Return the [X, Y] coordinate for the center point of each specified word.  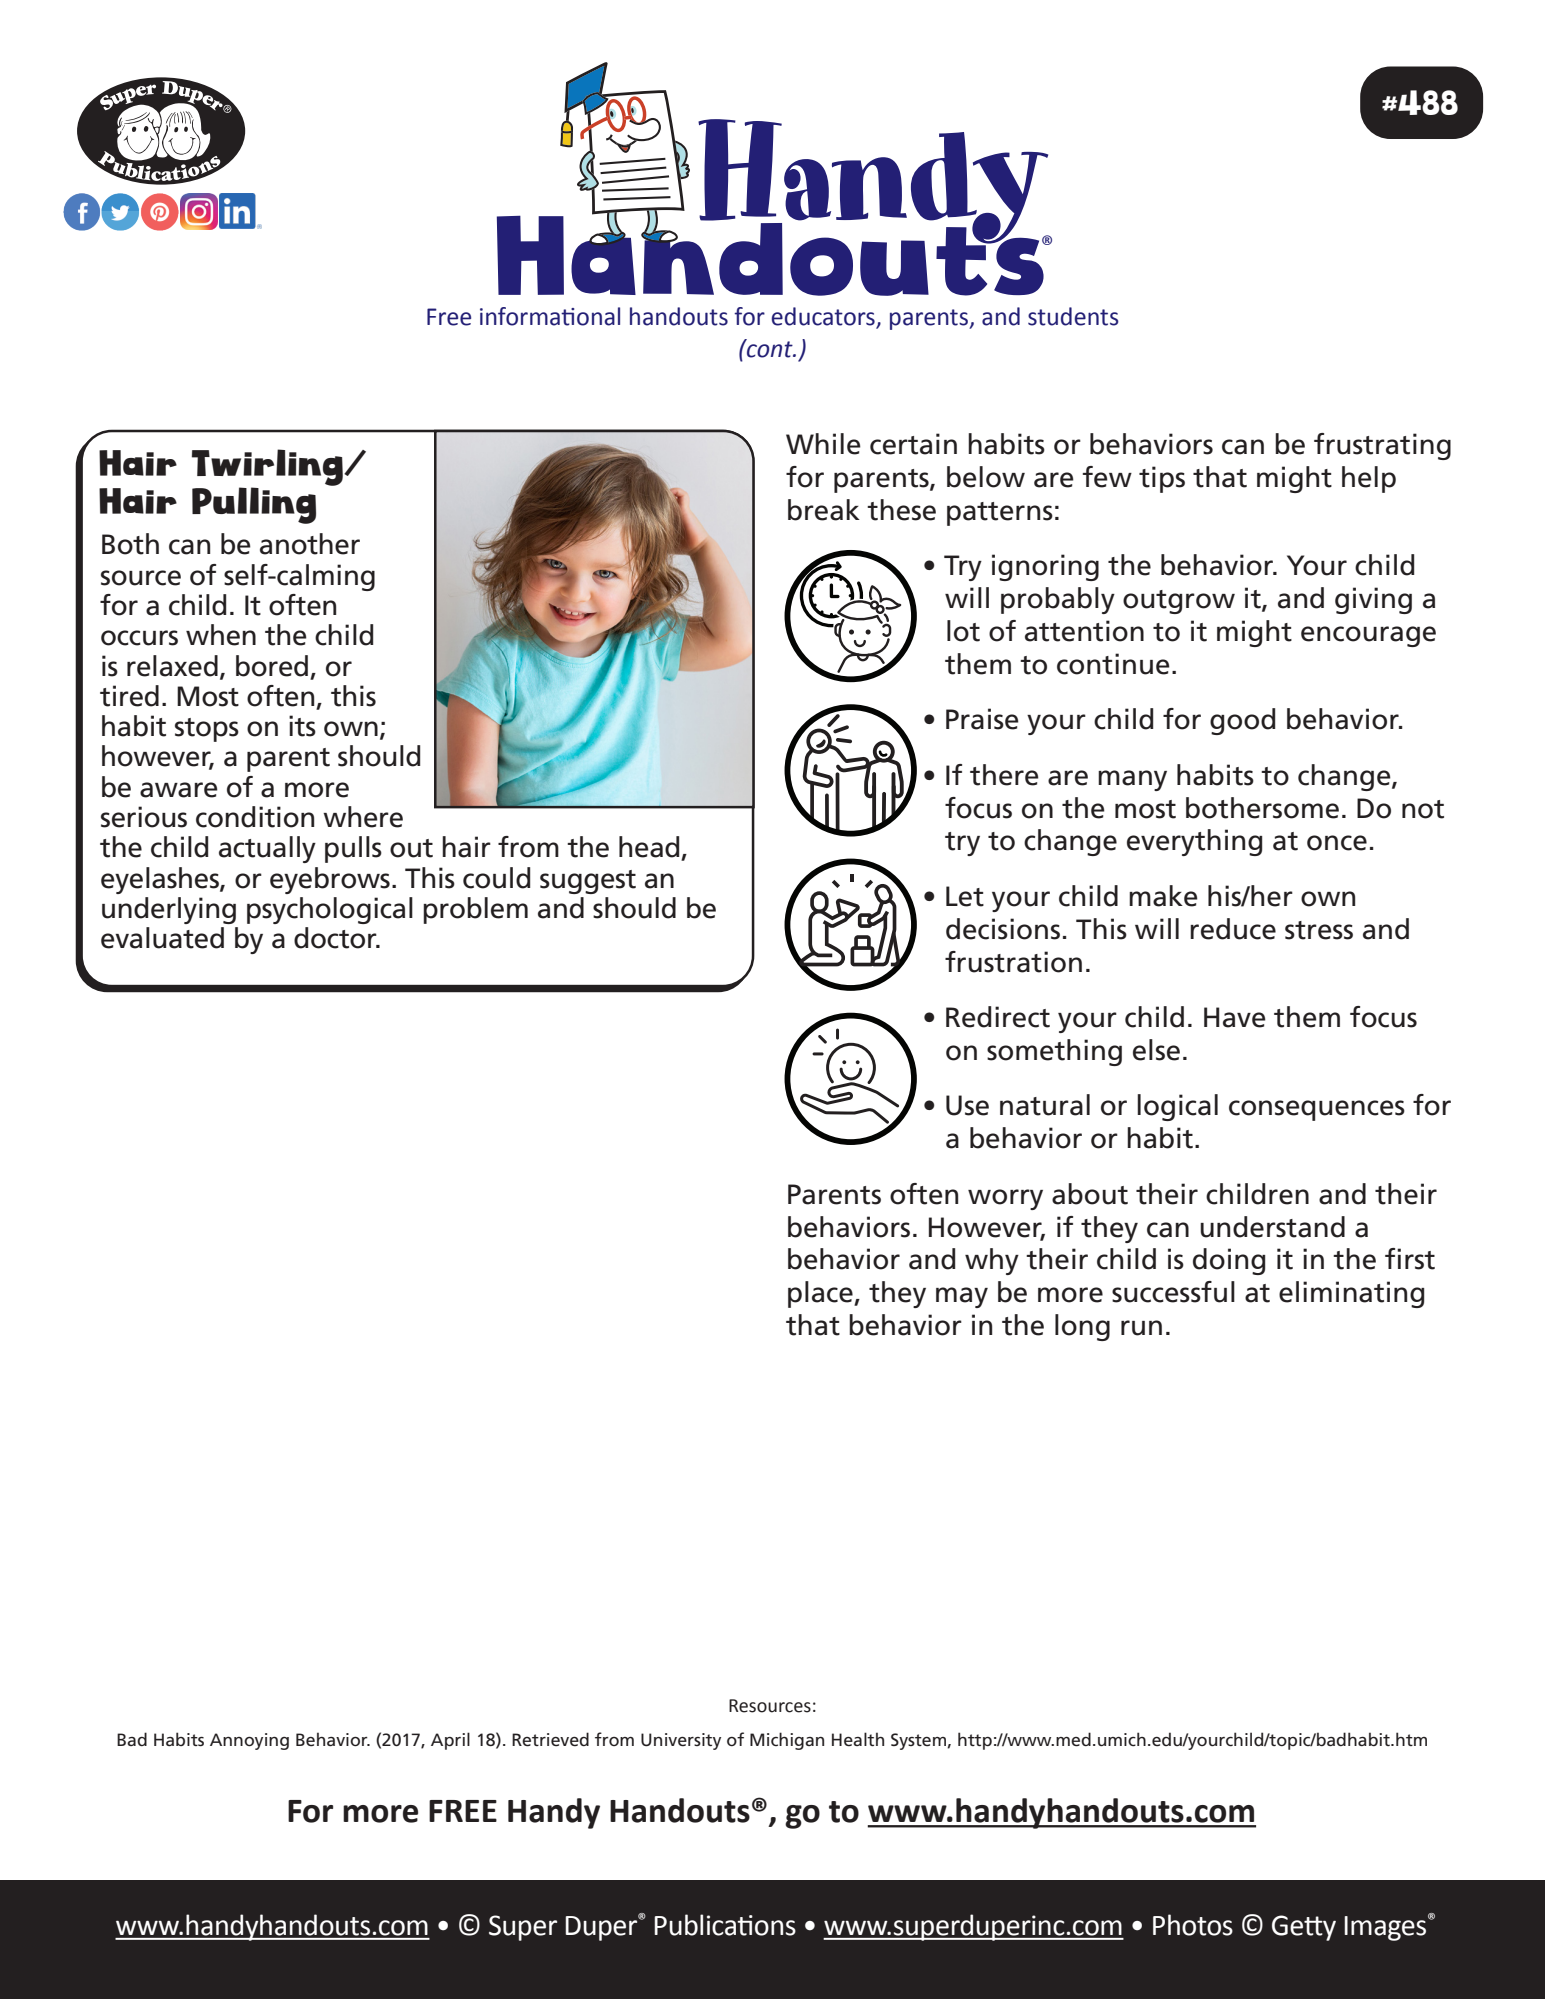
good [1242, 721]
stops [207, 730]
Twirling [268, 468]
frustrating [1382, 446]
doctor [336, 938]
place [821, 1294]
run [1141, 1328]
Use [967, 1105]
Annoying [249, 1741]
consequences [1317, 1110]
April [450, 1741]
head [650, 848]
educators [824, 317]
